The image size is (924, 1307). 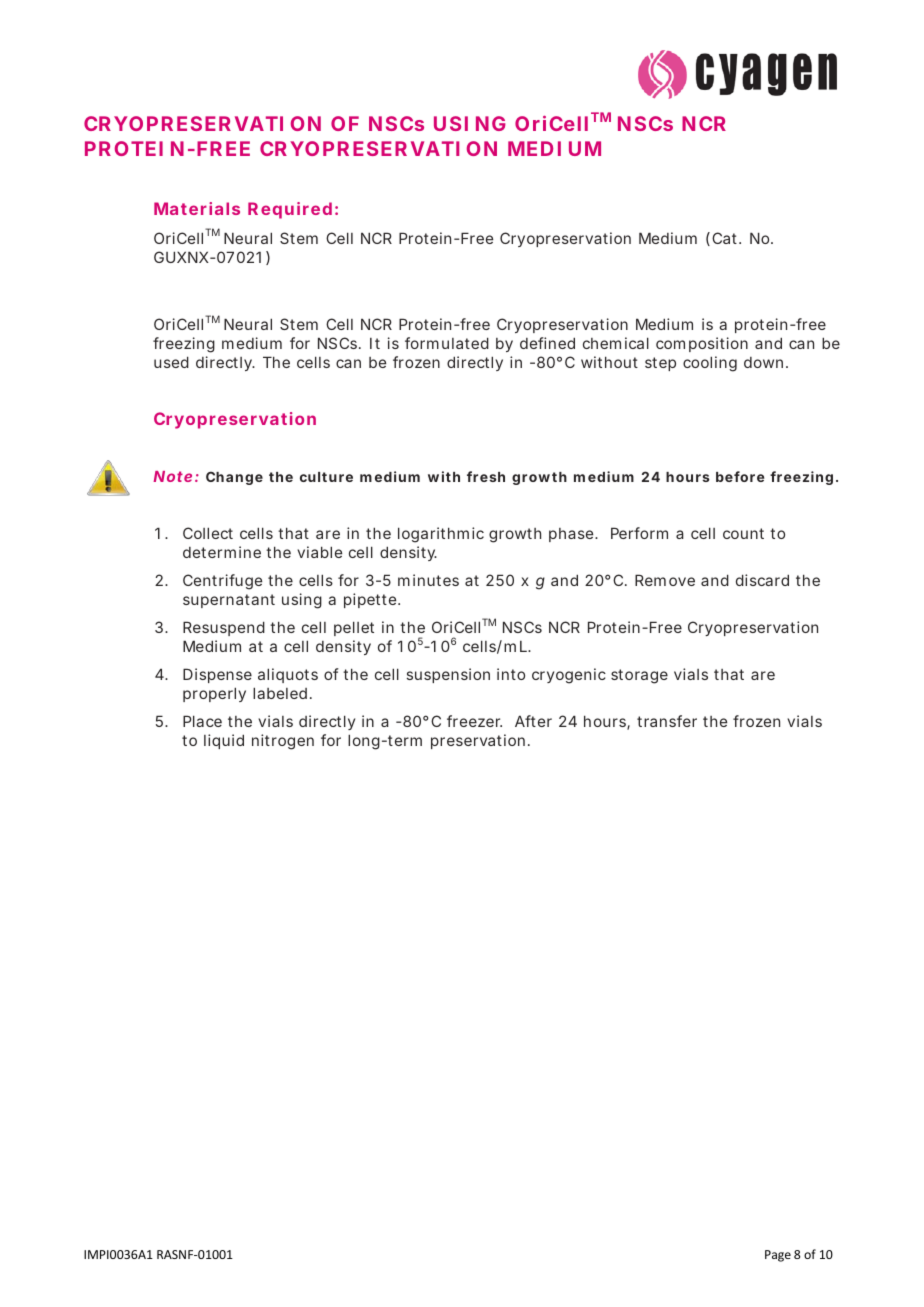 I want to click on liquid, so click(x=224, y=741).
